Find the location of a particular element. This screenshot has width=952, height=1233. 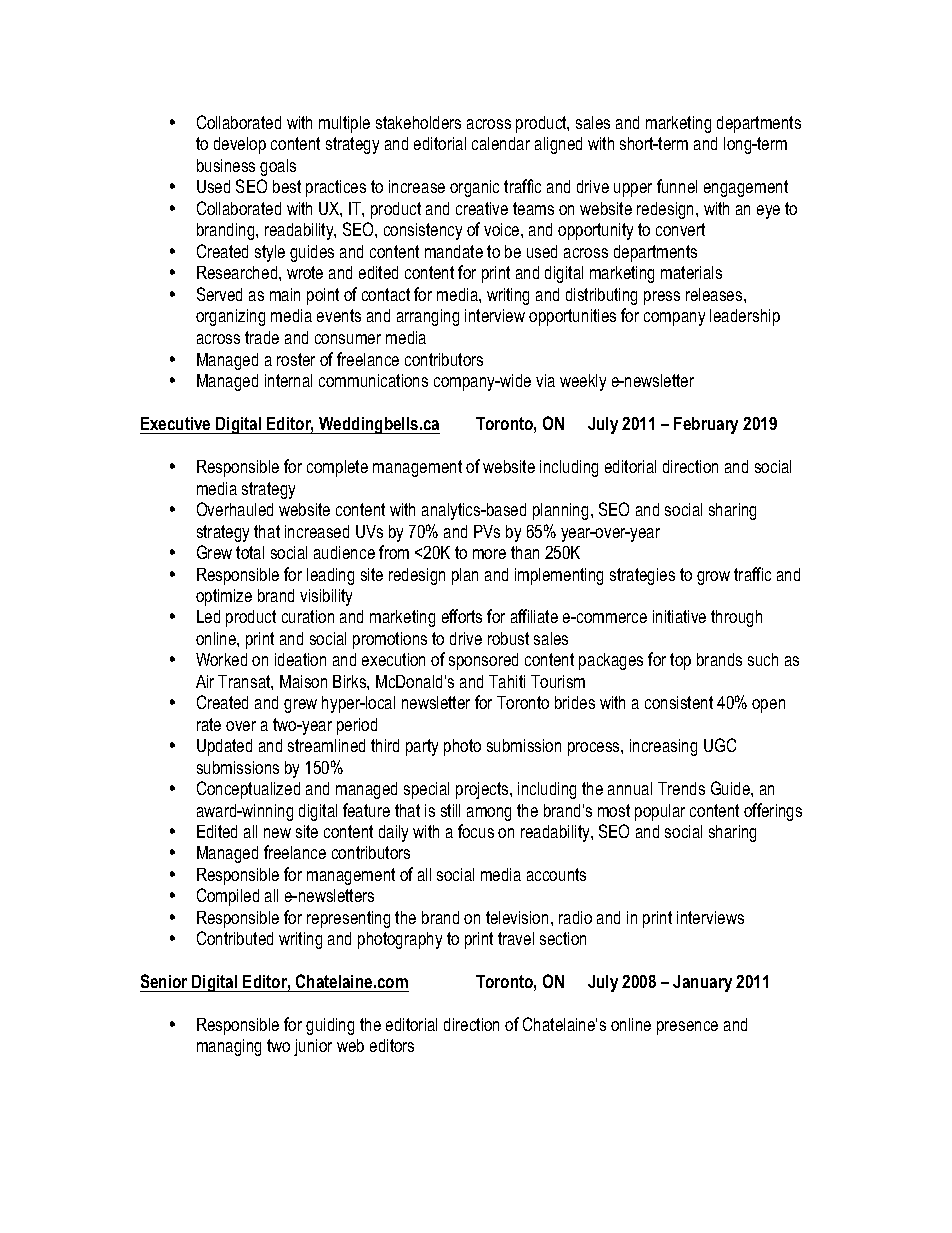

presence is located at coordinates (687, 1028).
